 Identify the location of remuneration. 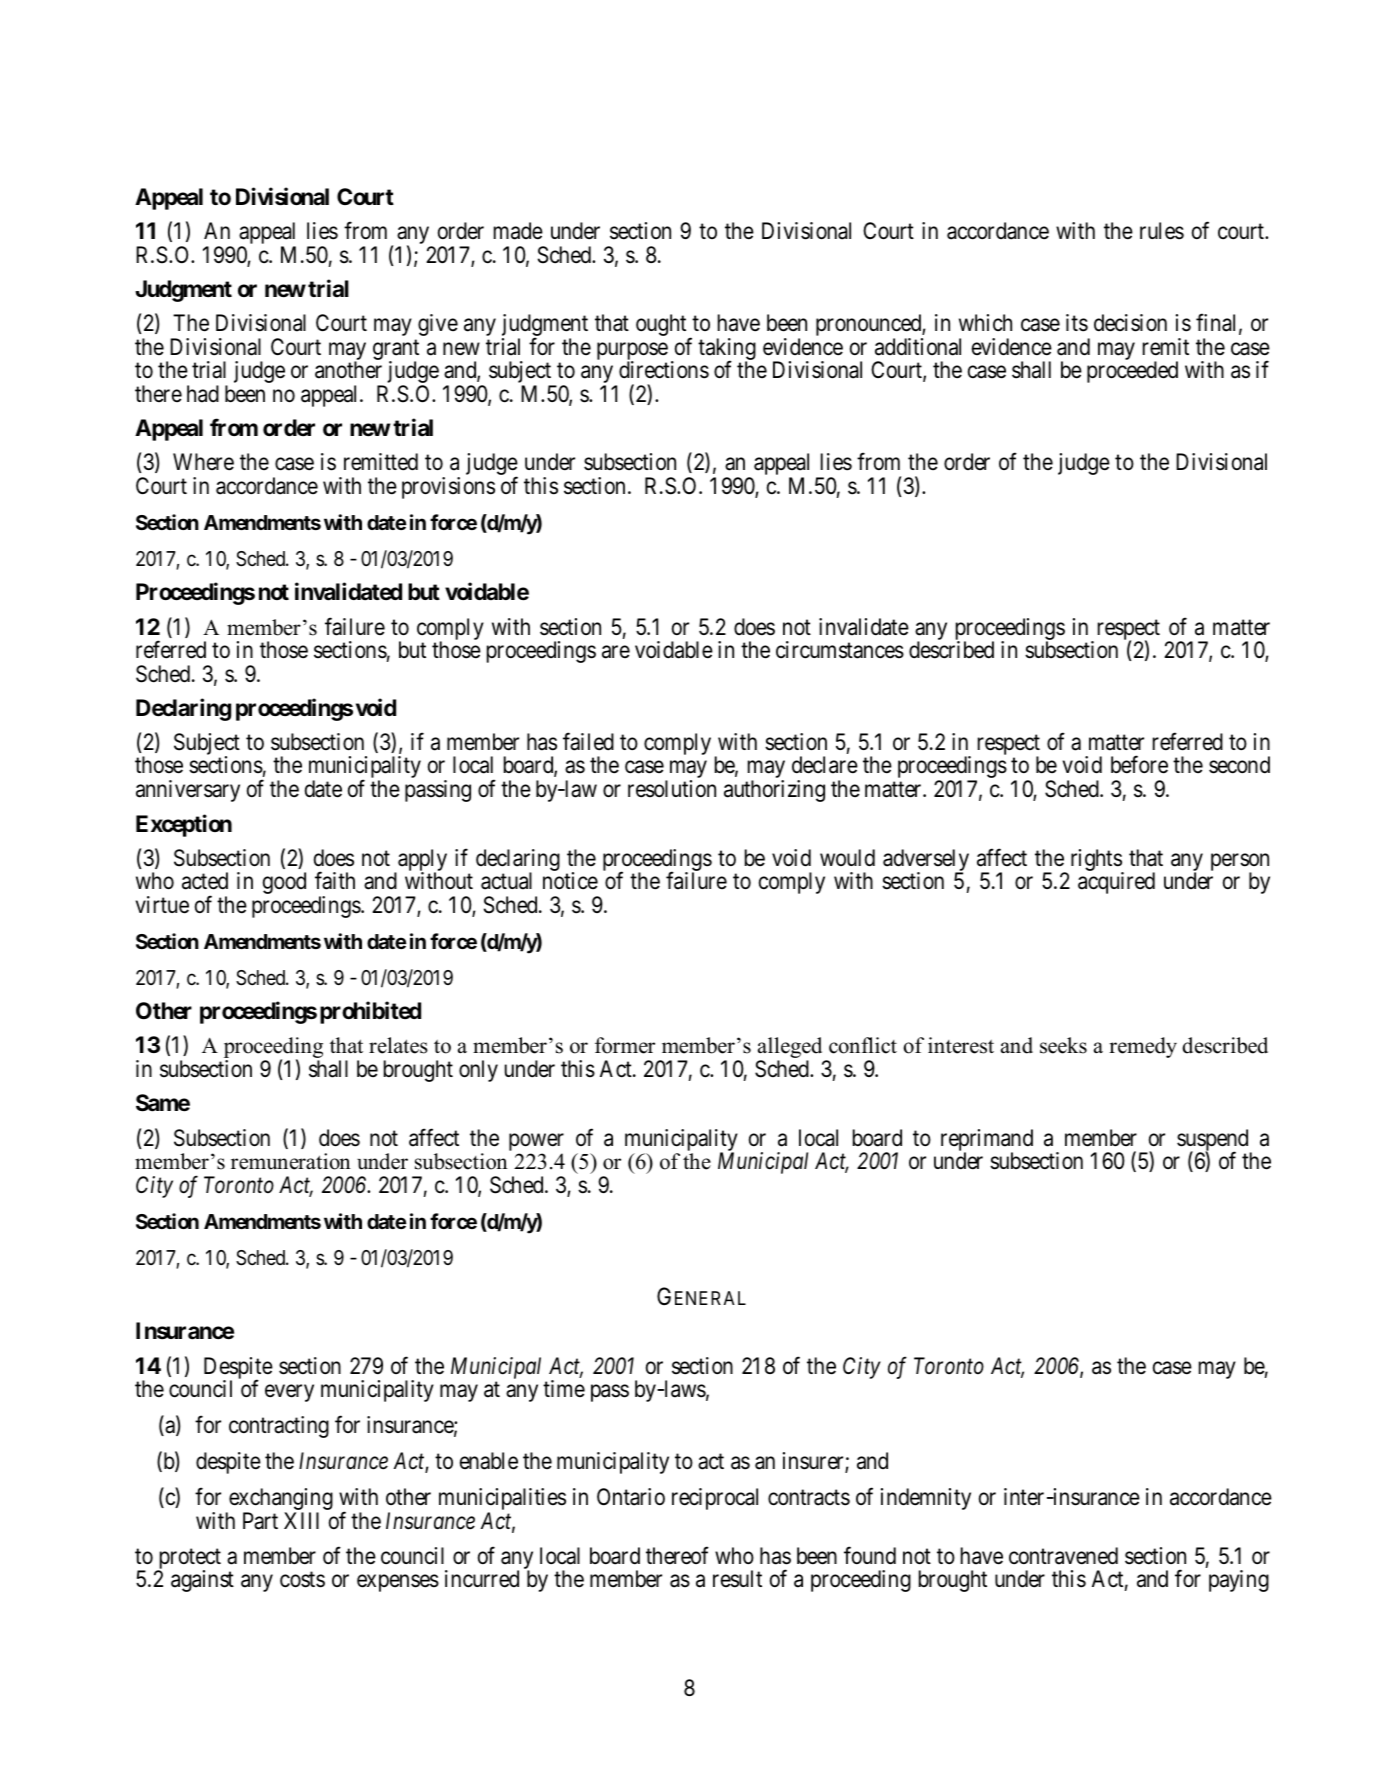
(291, 1161).
